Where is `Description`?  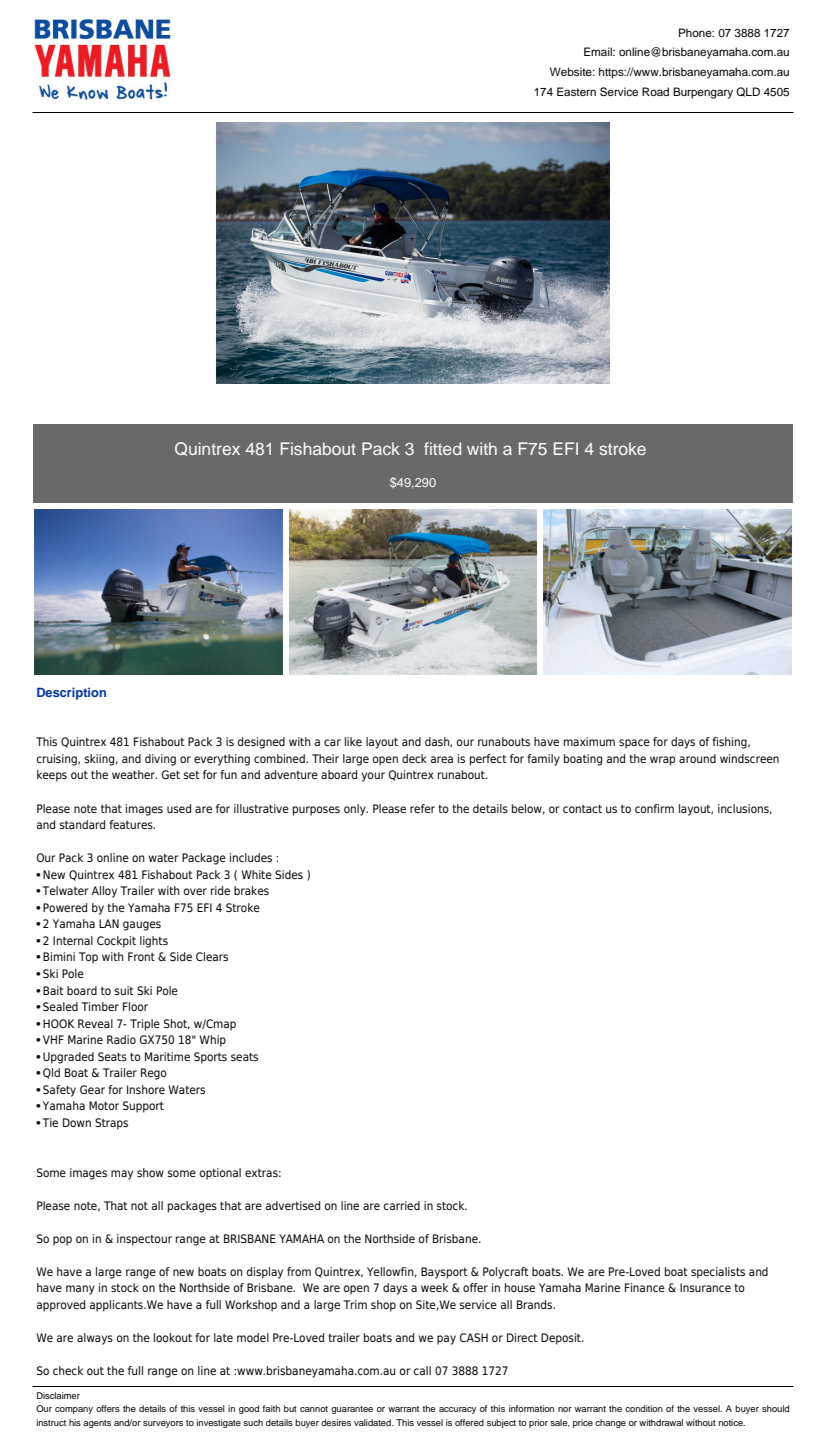 Description is located at coordinates (71, 693).
